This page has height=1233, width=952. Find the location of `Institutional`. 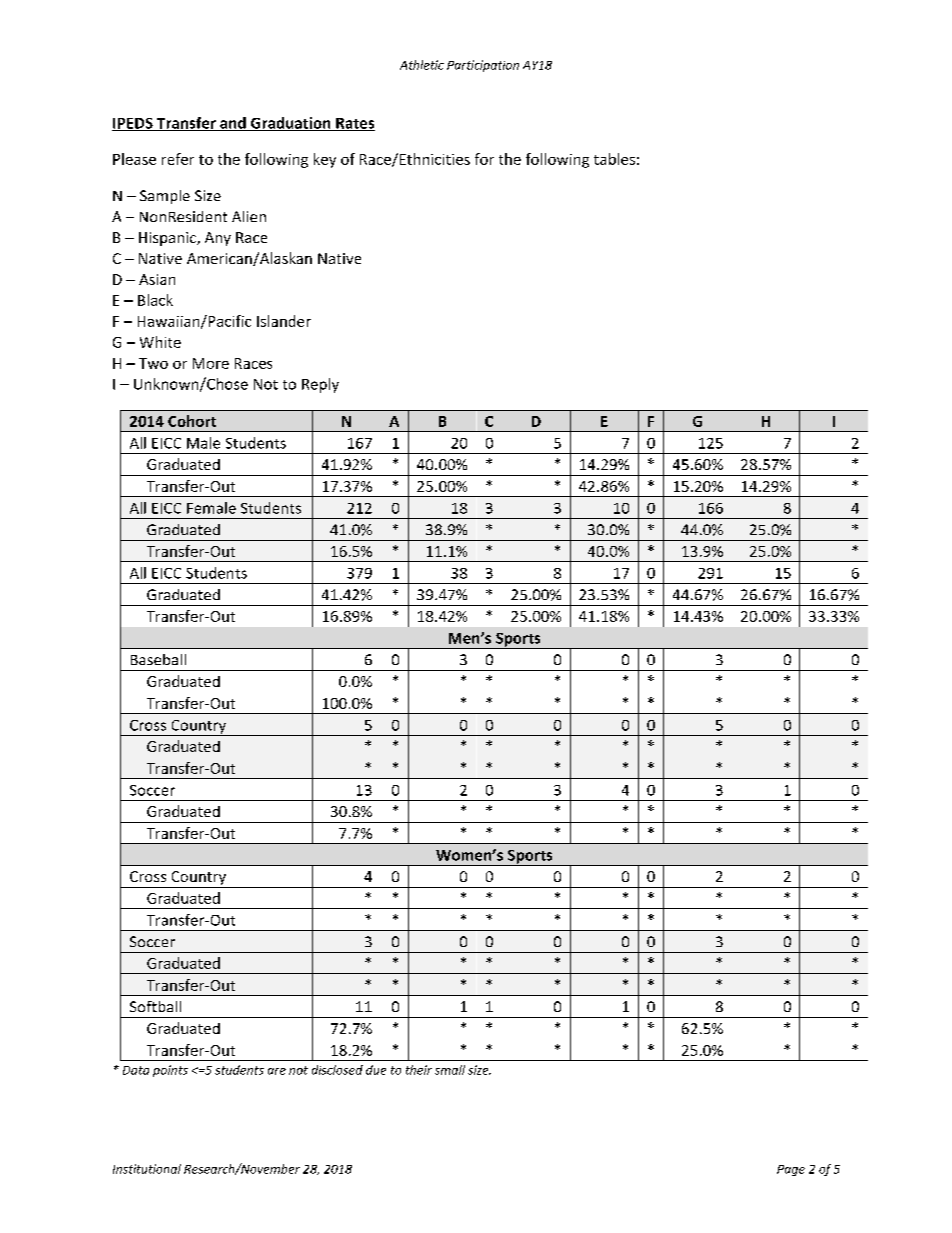

Institutional is located at coordinates (147, 1169).
